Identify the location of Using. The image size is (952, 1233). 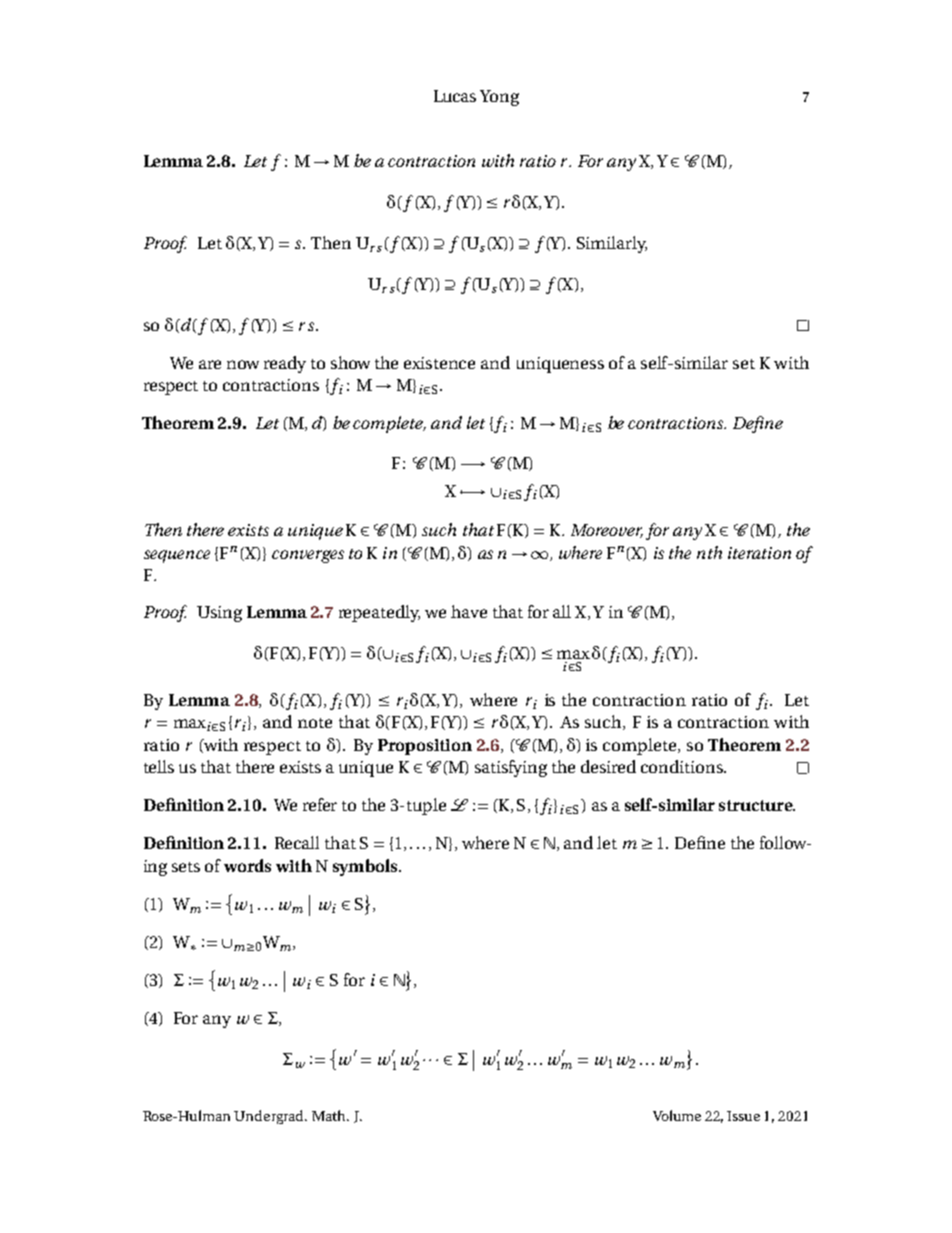
(219, 614).
